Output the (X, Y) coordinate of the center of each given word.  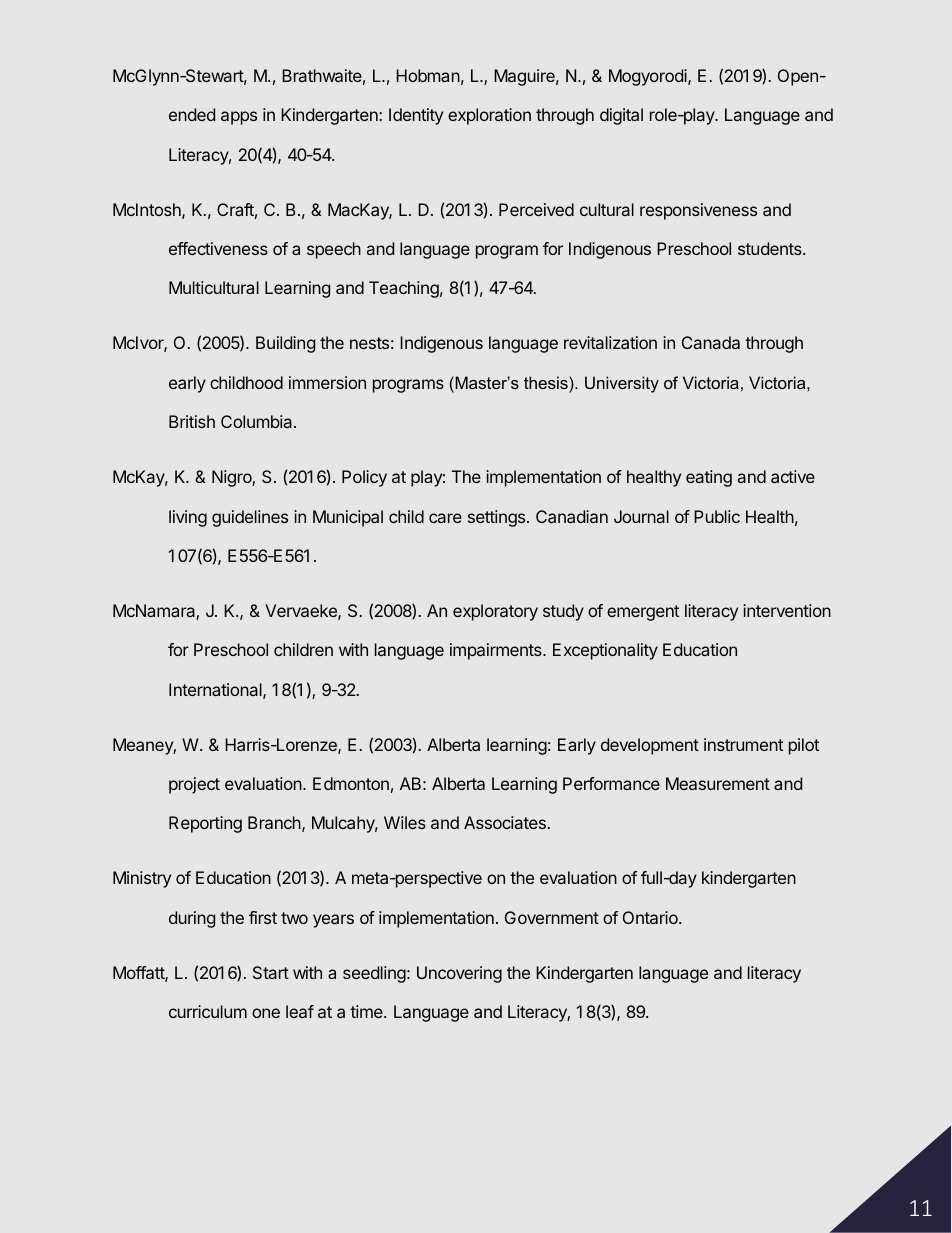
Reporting (205, 824)
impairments (497, 651)
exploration (489, 116)
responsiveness (698, 211)
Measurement (718, 783)
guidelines (250, 518)
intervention (787, 610)
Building (285, 344)
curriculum (208, 1011)
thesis (547, 382)
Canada (711, 342)
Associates (505, 822)
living (188, 518)
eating (709, 478)
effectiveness (218, 248)
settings (498, 518)
